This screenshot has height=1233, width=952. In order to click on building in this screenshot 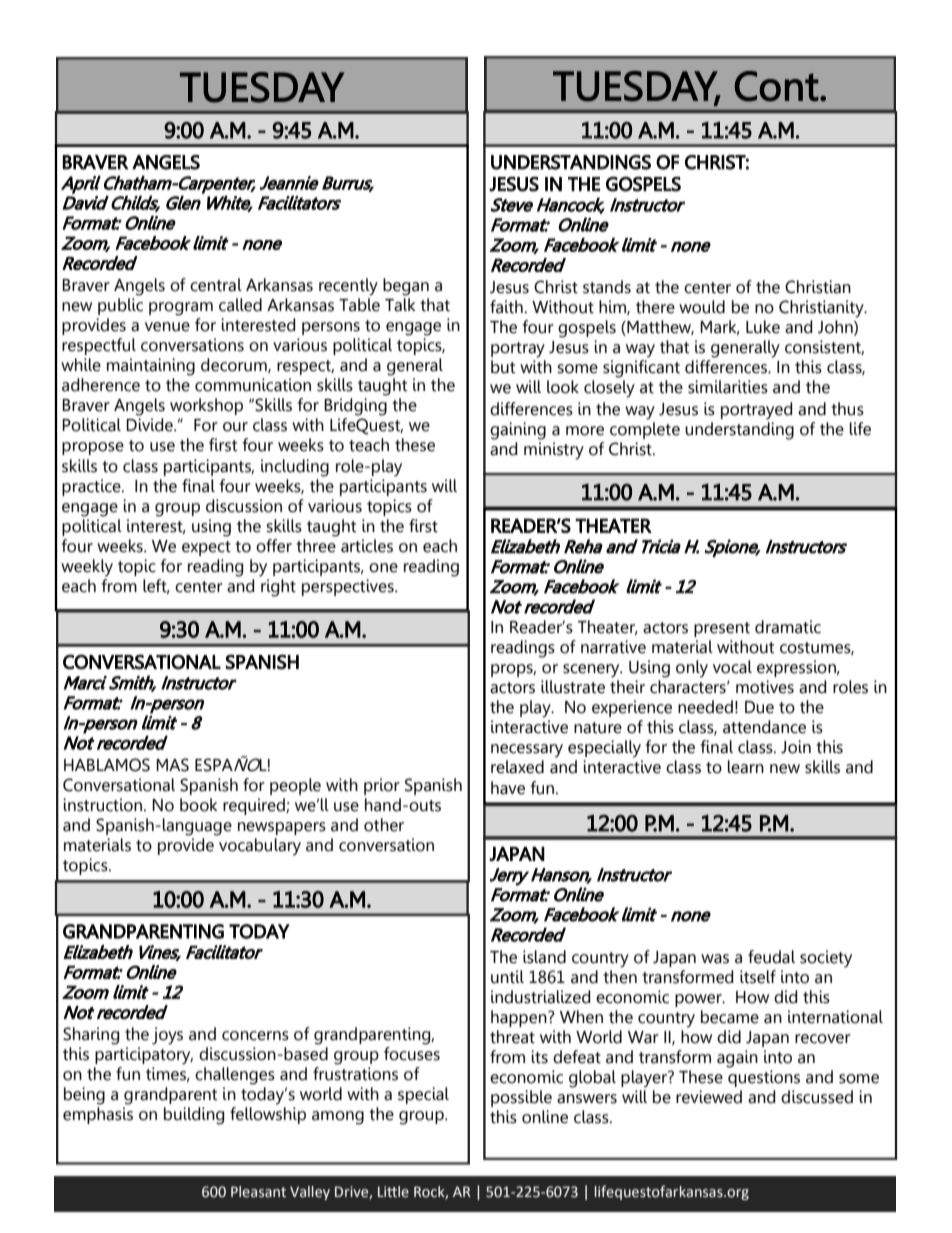, I will do `click(194, 1116)`.
